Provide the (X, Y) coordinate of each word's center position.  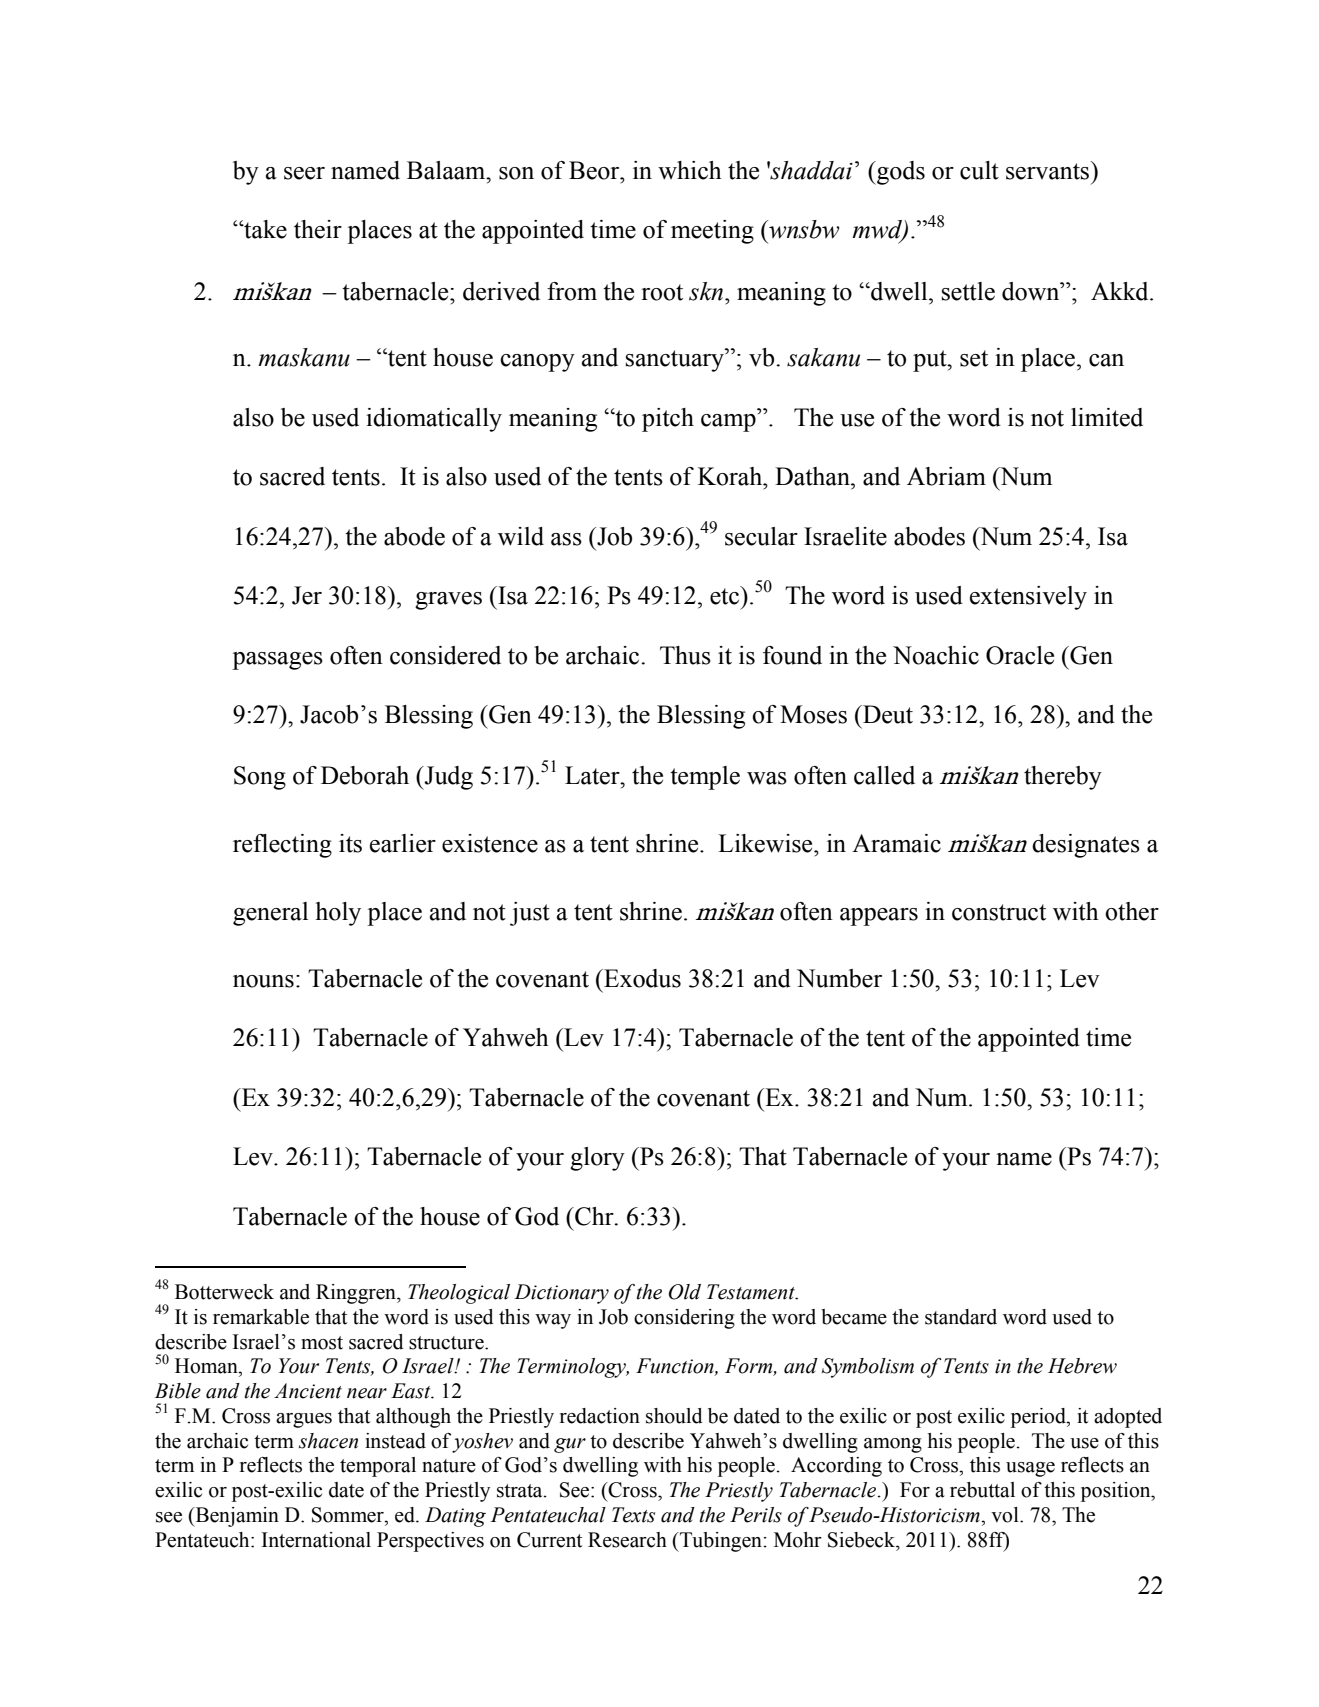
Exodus (641, 978)
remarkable (261, 1317)
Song (260, 778)
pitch (668, 420)
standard (961, 1317)
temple (705, 778)
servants (1049, 170)
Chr (594, 1216)
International (316, 1540)
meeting (712, 232)
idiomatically (434, 420)
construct (999, 912)
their (318, 229)
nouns (263, 981)
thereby (1063, 778)
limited (1107, 417)
